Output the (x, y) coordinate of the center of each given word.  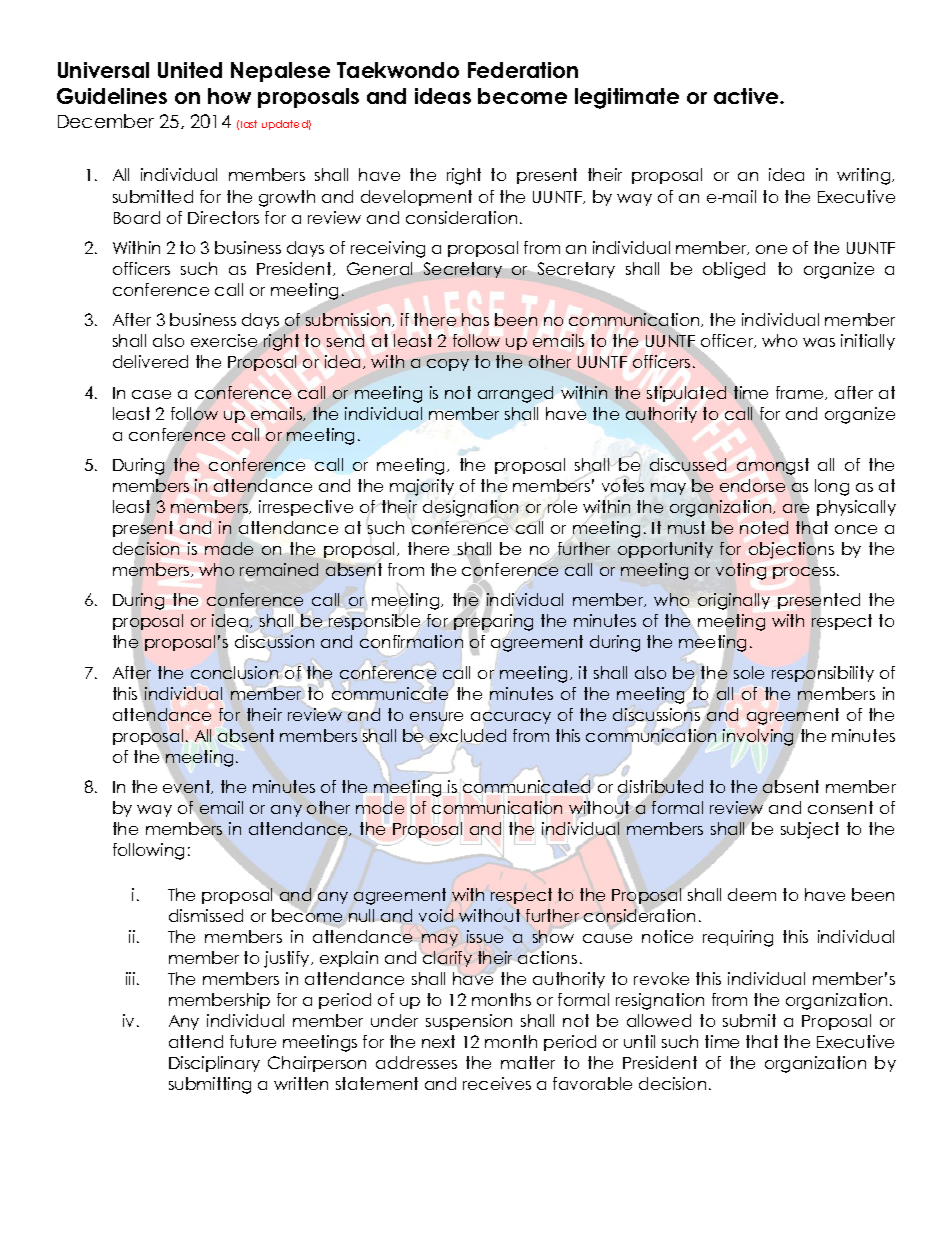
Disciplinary (214, 1064)
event (188, 787)
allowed (659, 1020)
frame (801, 393)
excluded (468, 735)
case (151, 394)
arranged (515, 394)
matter (528, 1062)
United (190, 70)
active (747, 96)
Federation (523, 70)
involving (759, 738)
